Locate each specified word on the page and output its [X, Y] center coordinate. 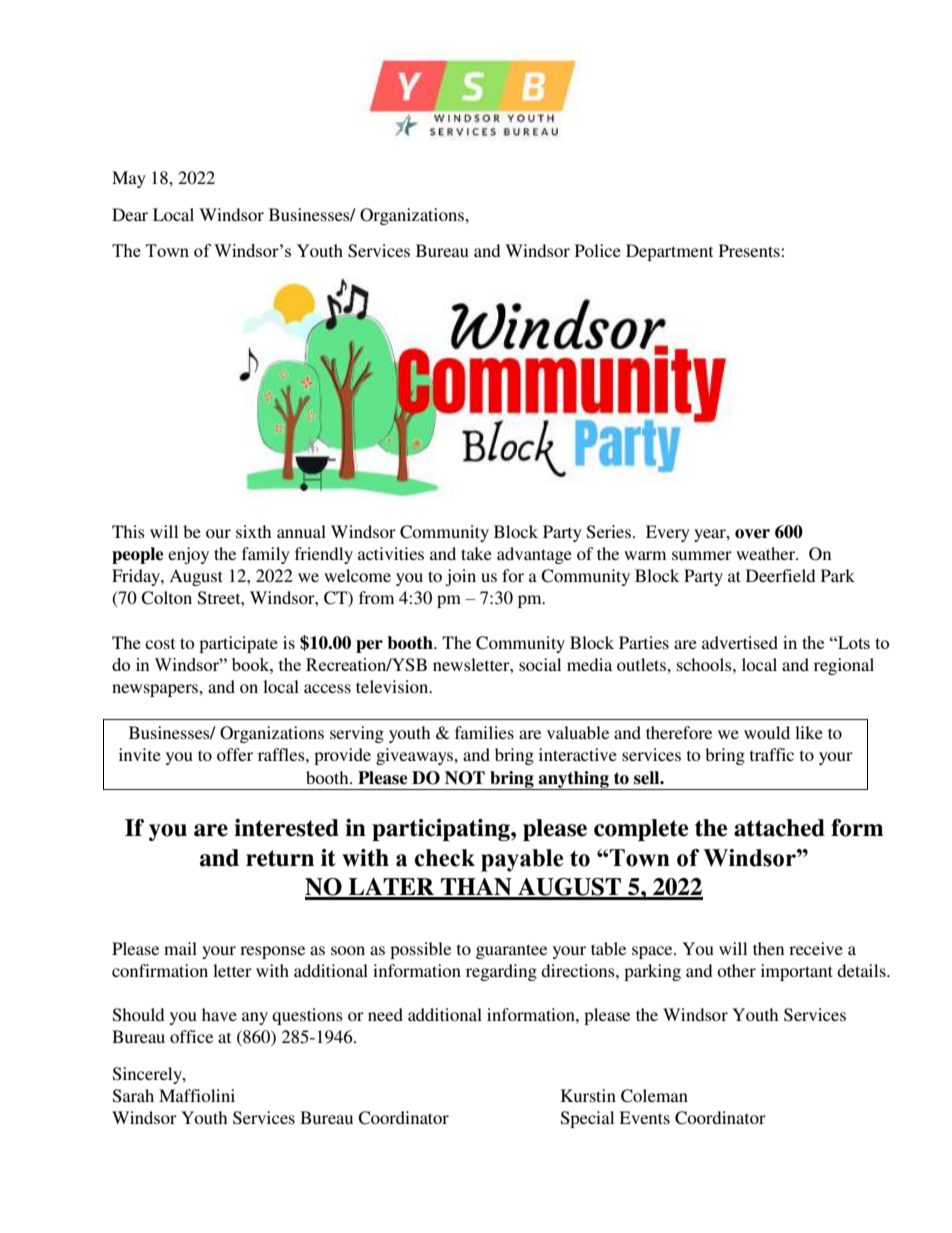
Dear [130, 214]
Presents [750, 250]
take [476, 553]
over [752, 534]
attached [779, 828]
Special [587, 1119]
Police [598, 250]
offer [235, 754]
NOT [465, 778]
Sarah [133, 1096]
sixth [253, 531]
